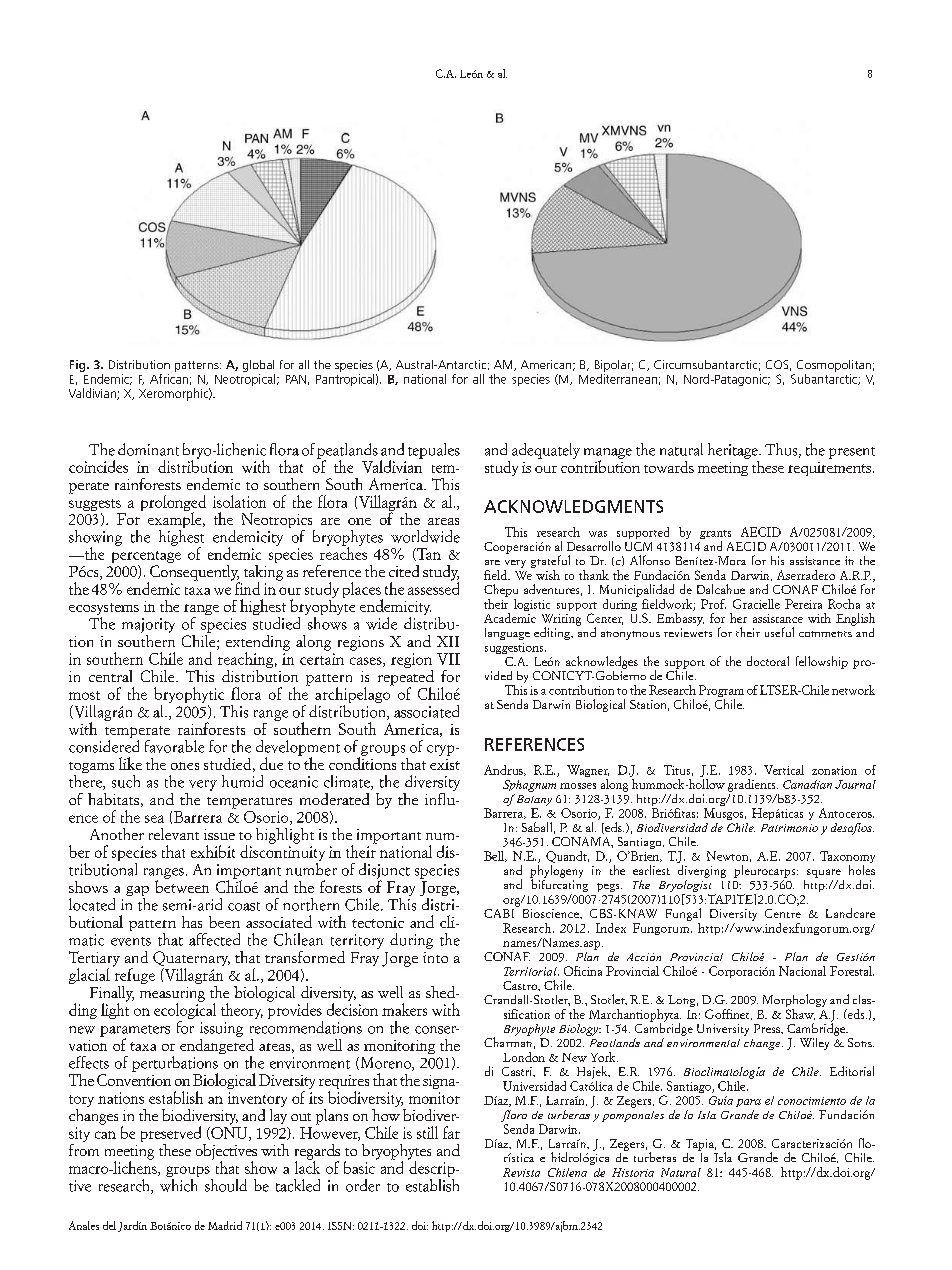  What do you see at coordinates (433, 587) in the page?
I see `assessed` at bounding box center [433, 587].
